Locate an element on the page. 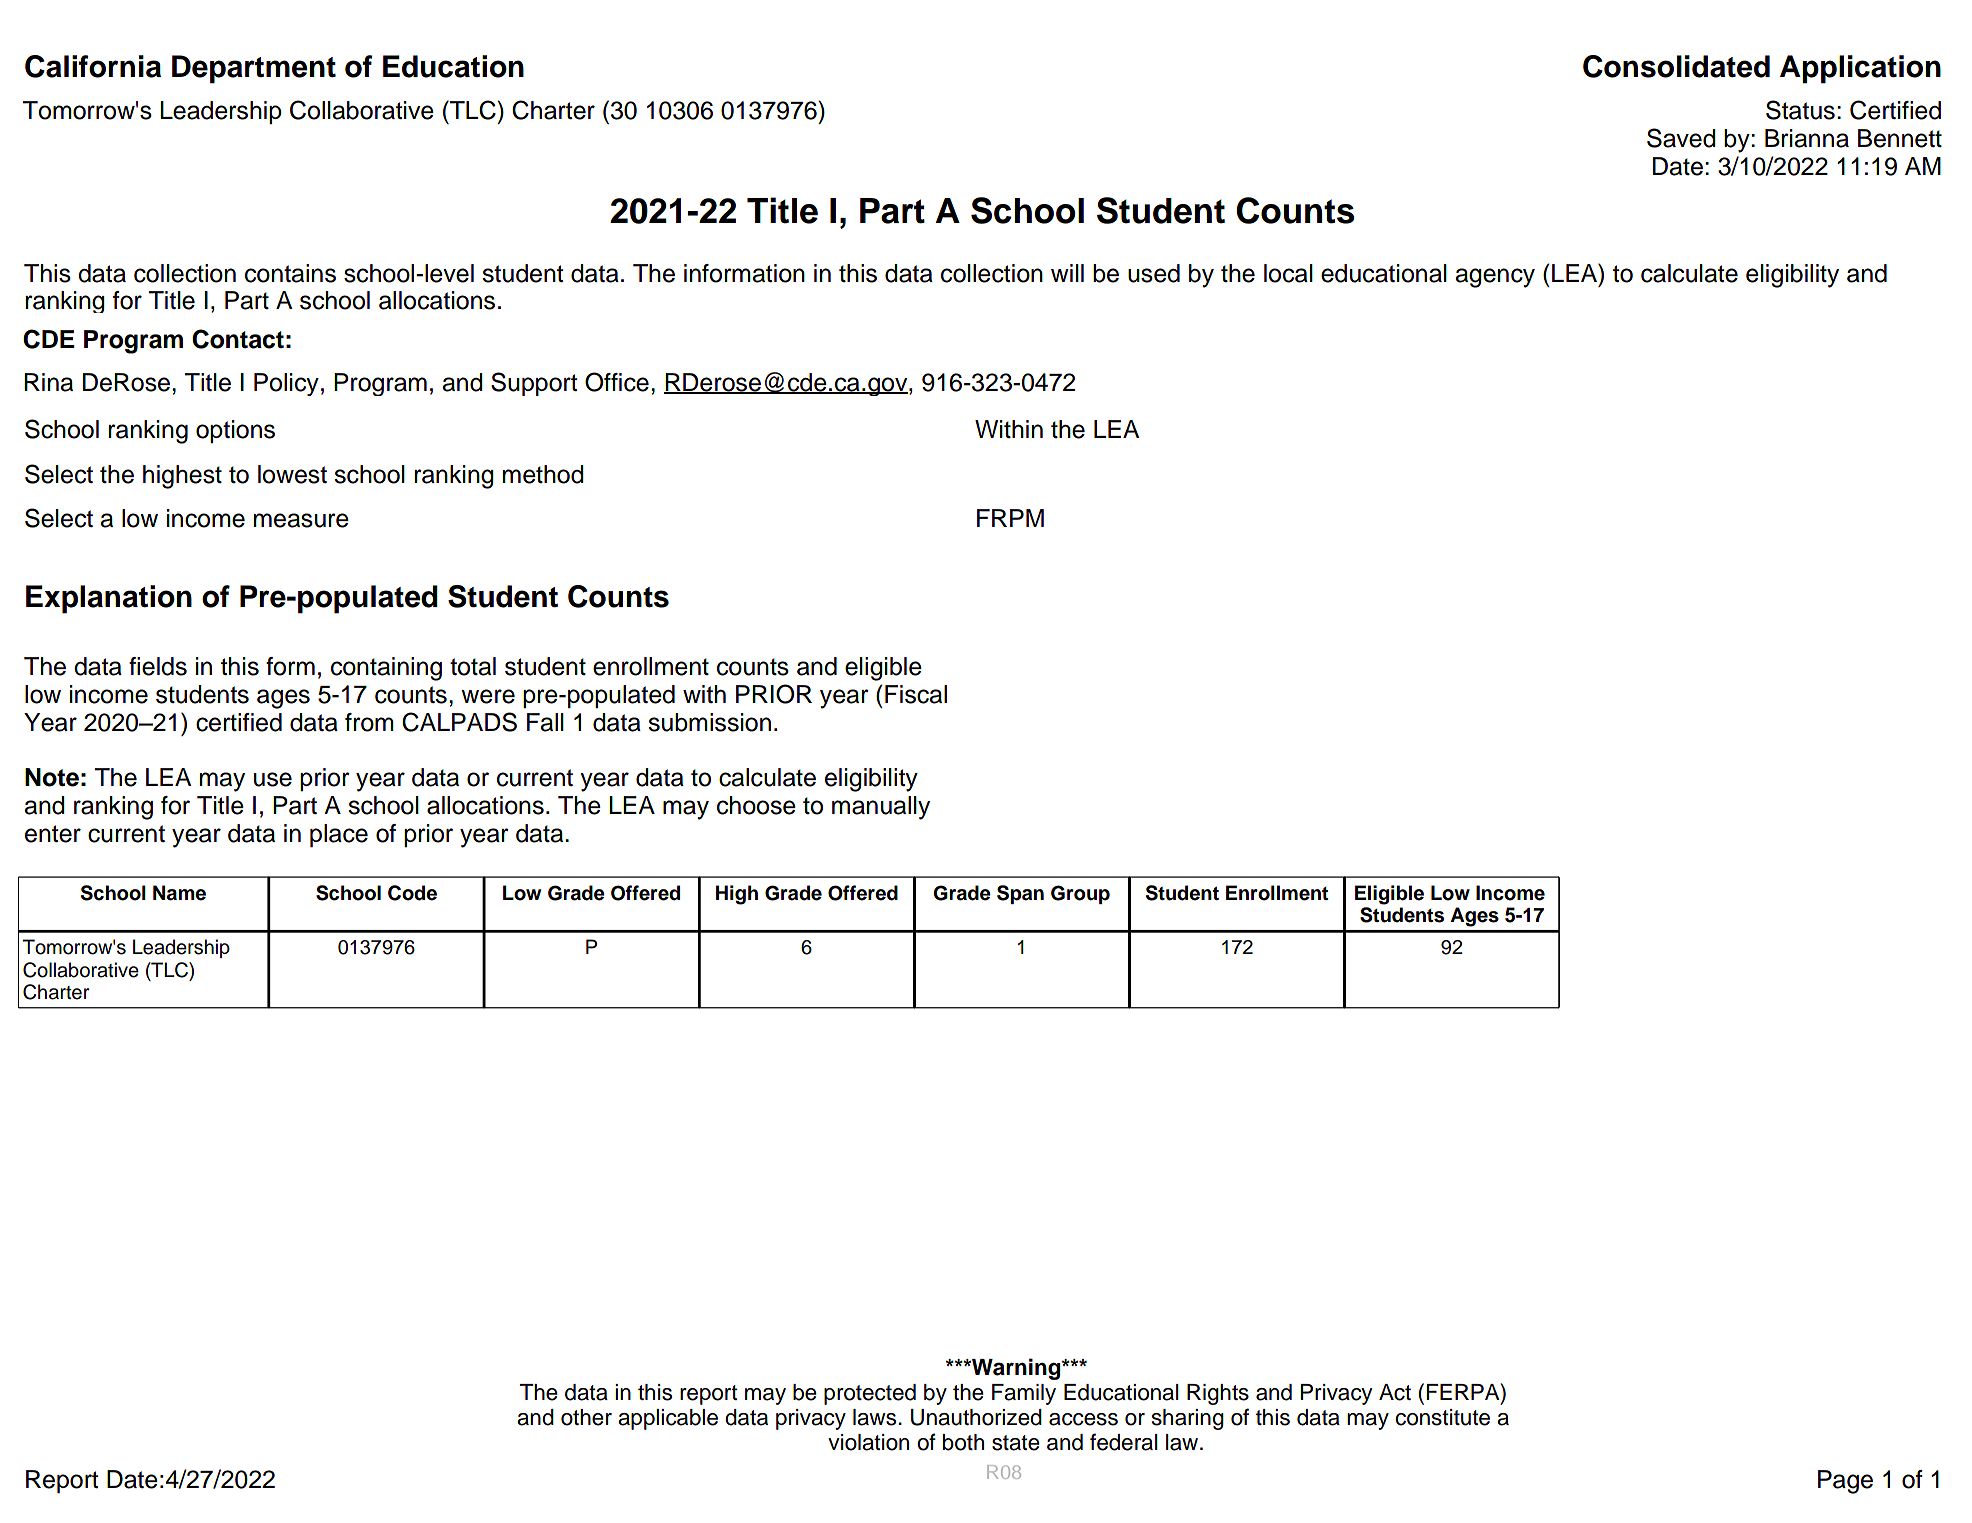  other is located at coordinates (586, 1417).
